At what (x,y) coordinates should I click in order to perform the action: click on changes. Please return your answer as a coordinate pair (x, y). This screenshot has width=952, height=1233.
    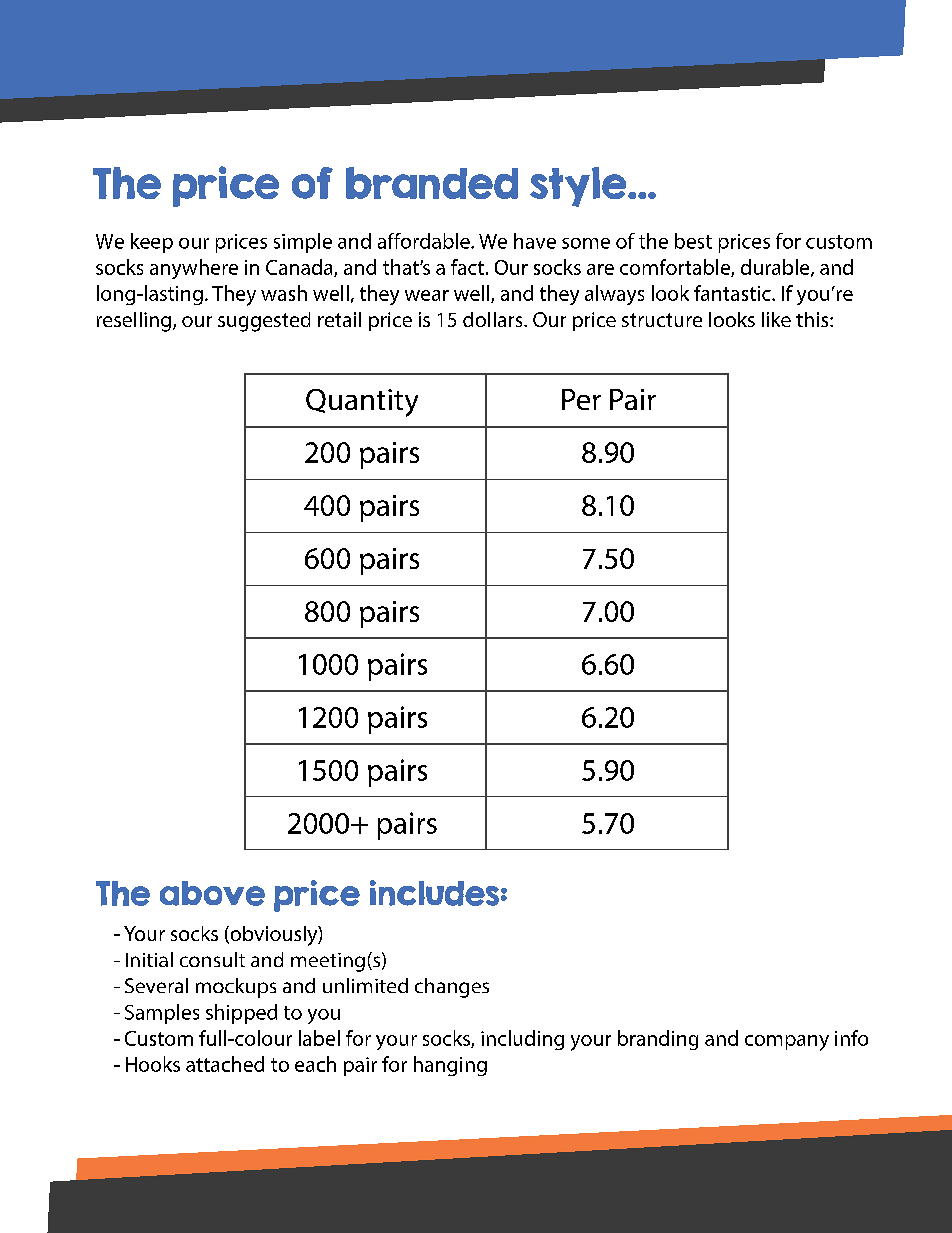
    Looking at the image, I should click on (452, 988).
